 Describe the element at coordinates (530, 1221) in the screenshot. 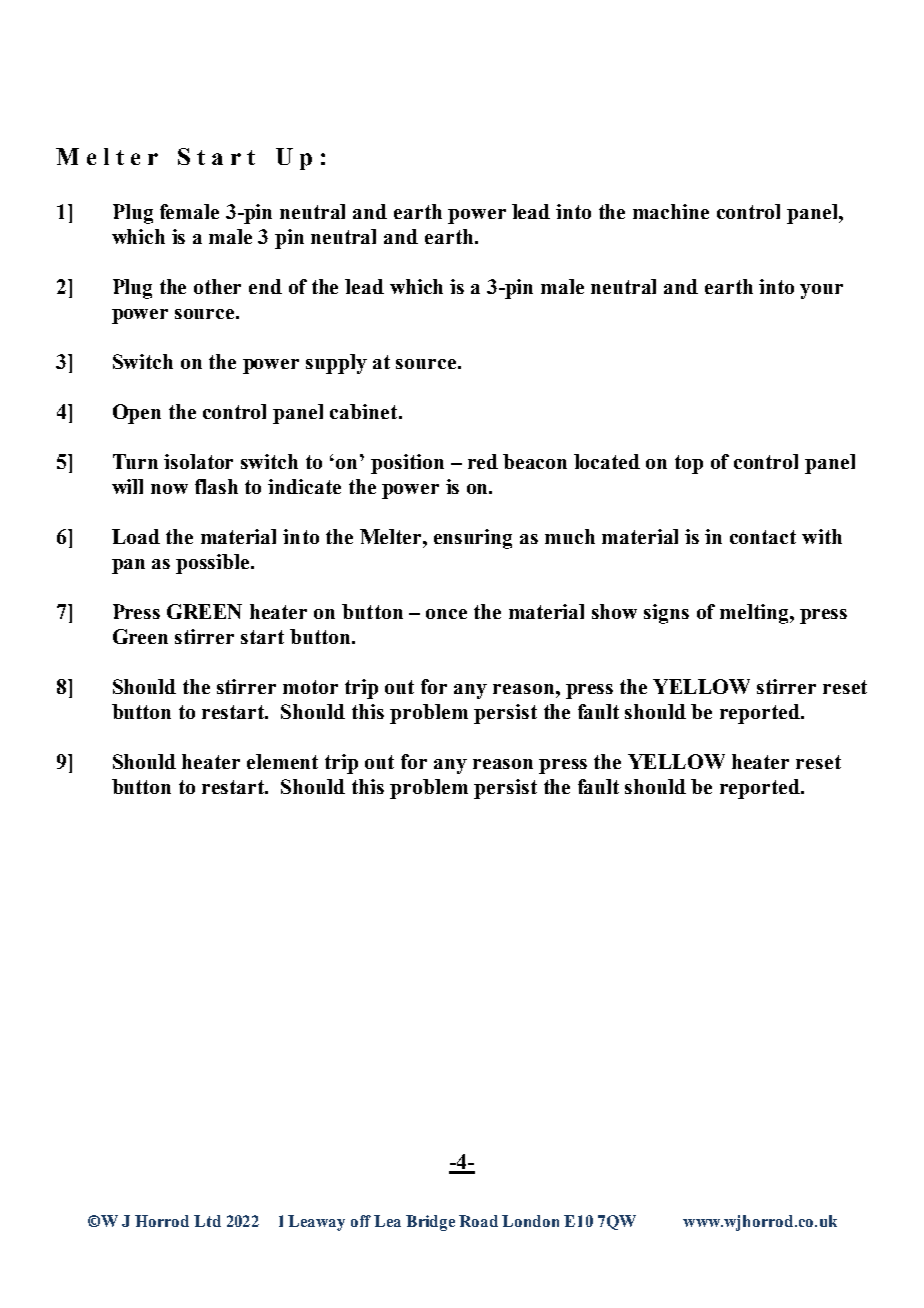

I see `London` at that location.
